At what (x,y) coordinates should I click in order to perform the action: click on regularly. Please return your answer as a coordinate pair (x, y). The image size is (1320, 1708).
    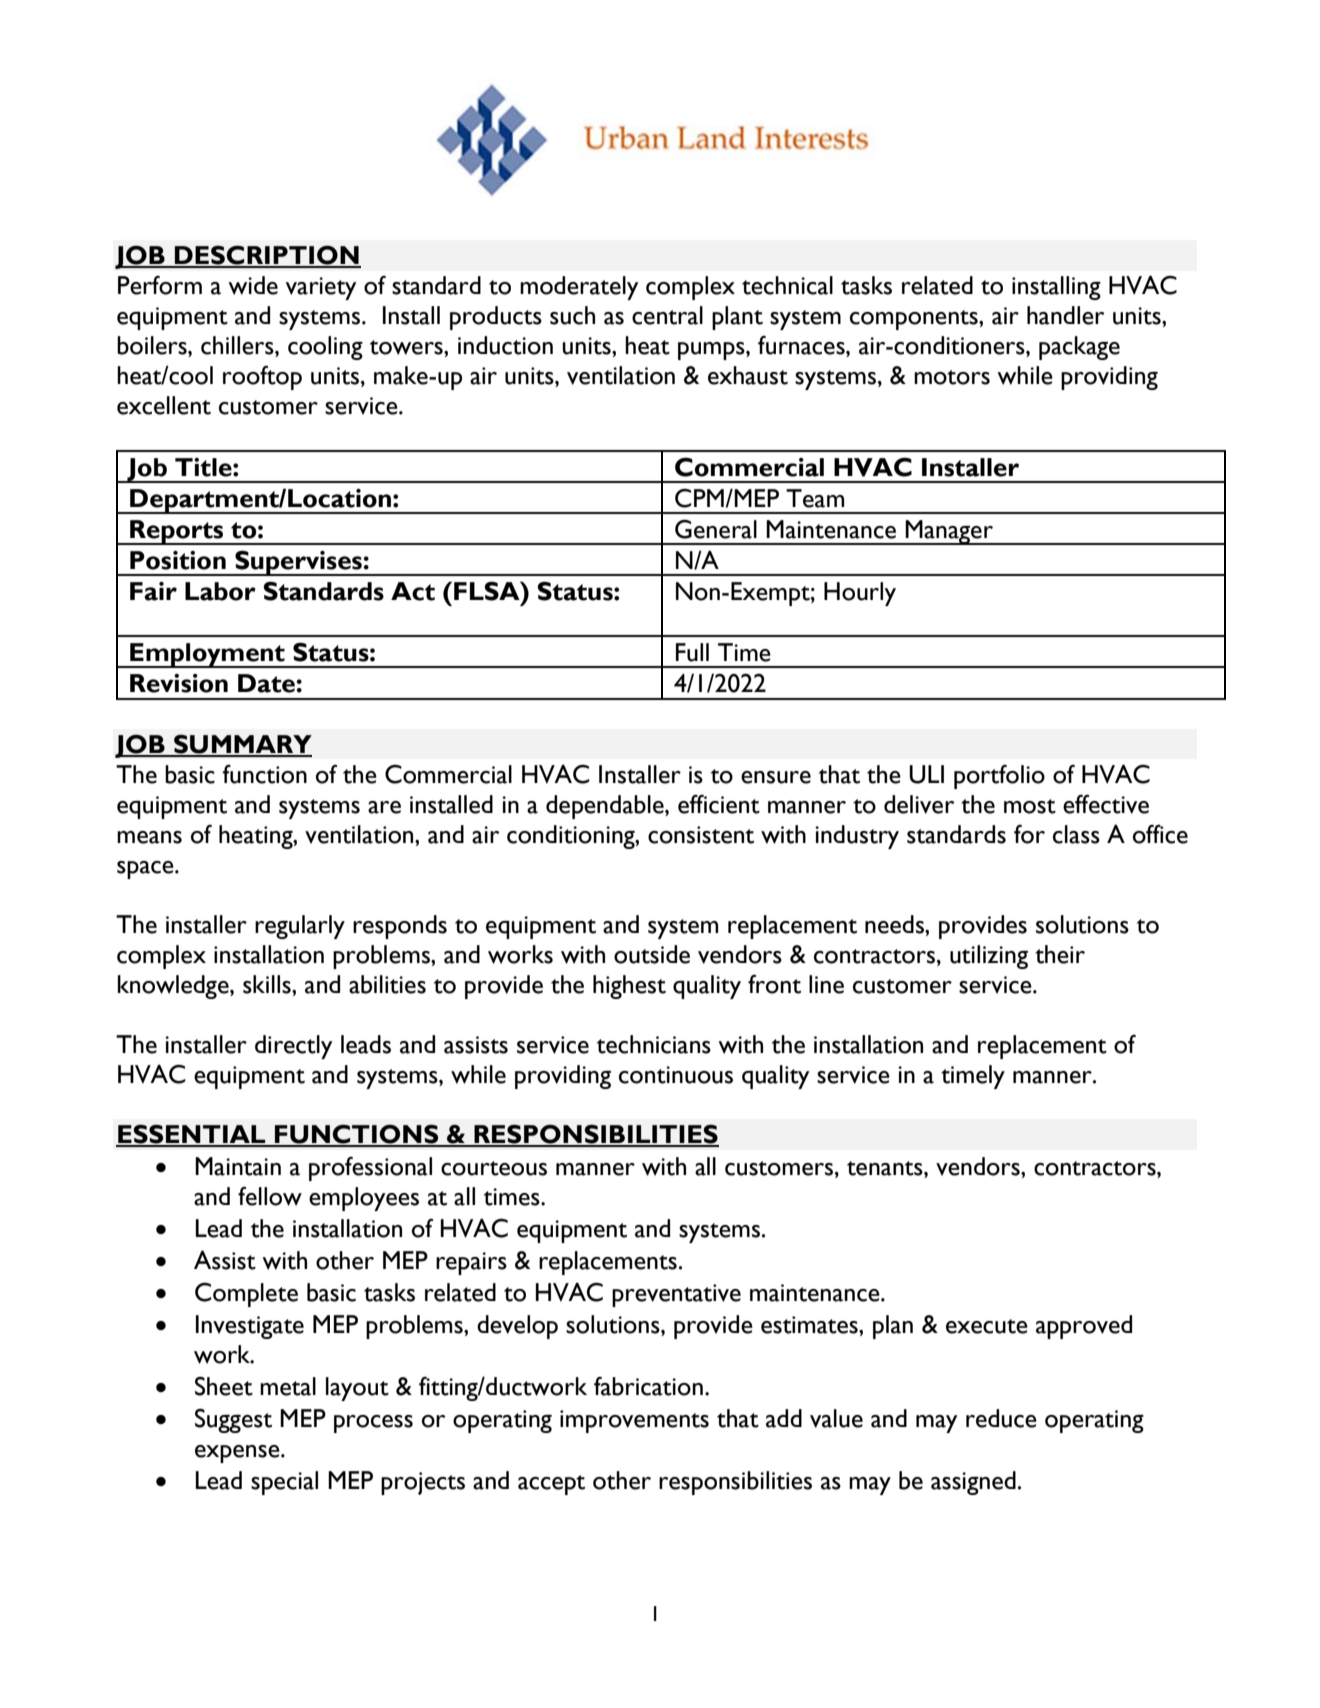
    Looking at the image, I should click on (300, 927).
